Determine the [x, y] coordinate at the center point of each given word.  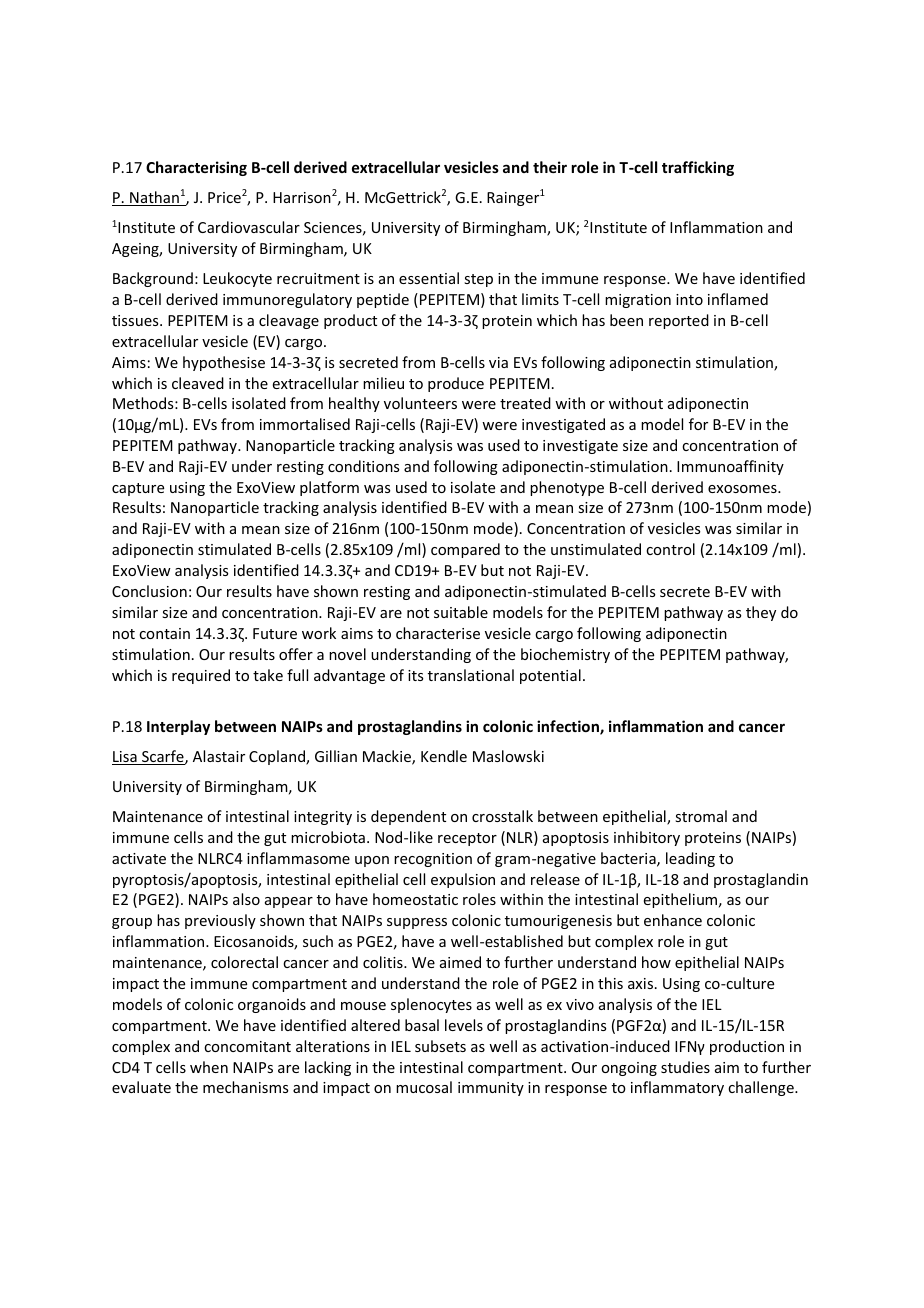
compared [465, 550]
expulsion [463, 880]
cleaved [198, 383]
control [670, 549]
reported [679, 321]
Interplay [178, 727]
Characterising [196, 168]
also [246, 899]
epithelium [680, 900]
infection [569, 727]
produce [456, 384]
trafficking [698, 168]
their [550, 167]
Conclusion [149, 591]
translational [471, 675]
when [209, 1067]
